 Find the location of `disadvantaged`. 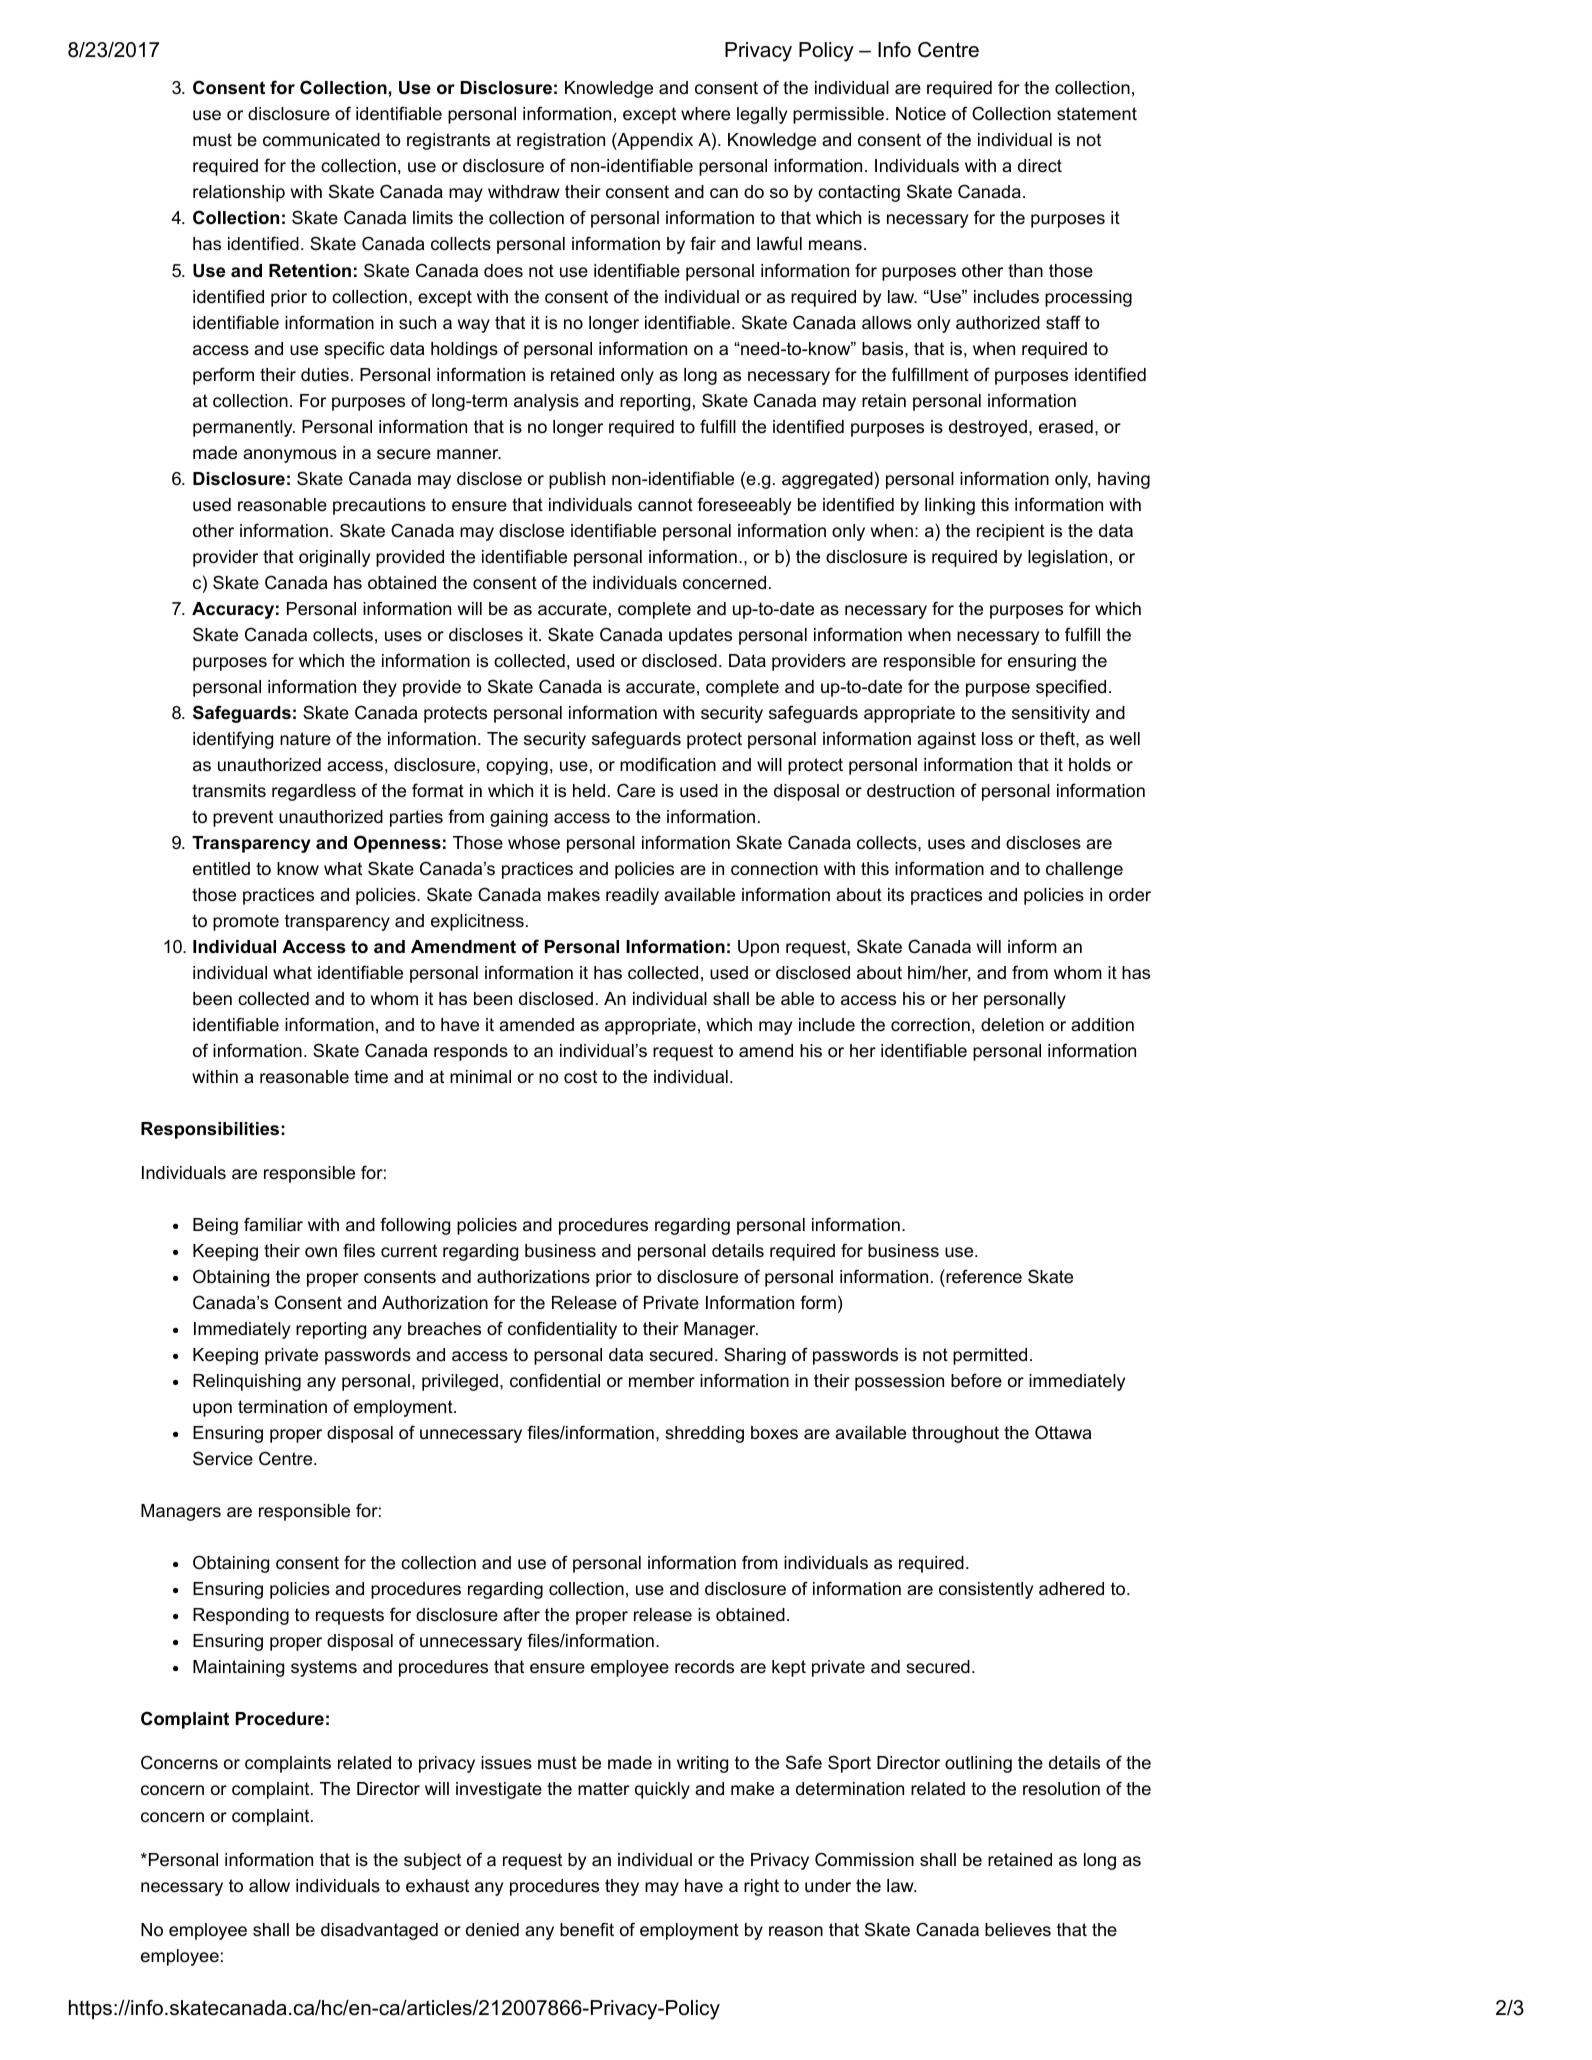

disadvantaged is located at coordinates (379, 1931).
